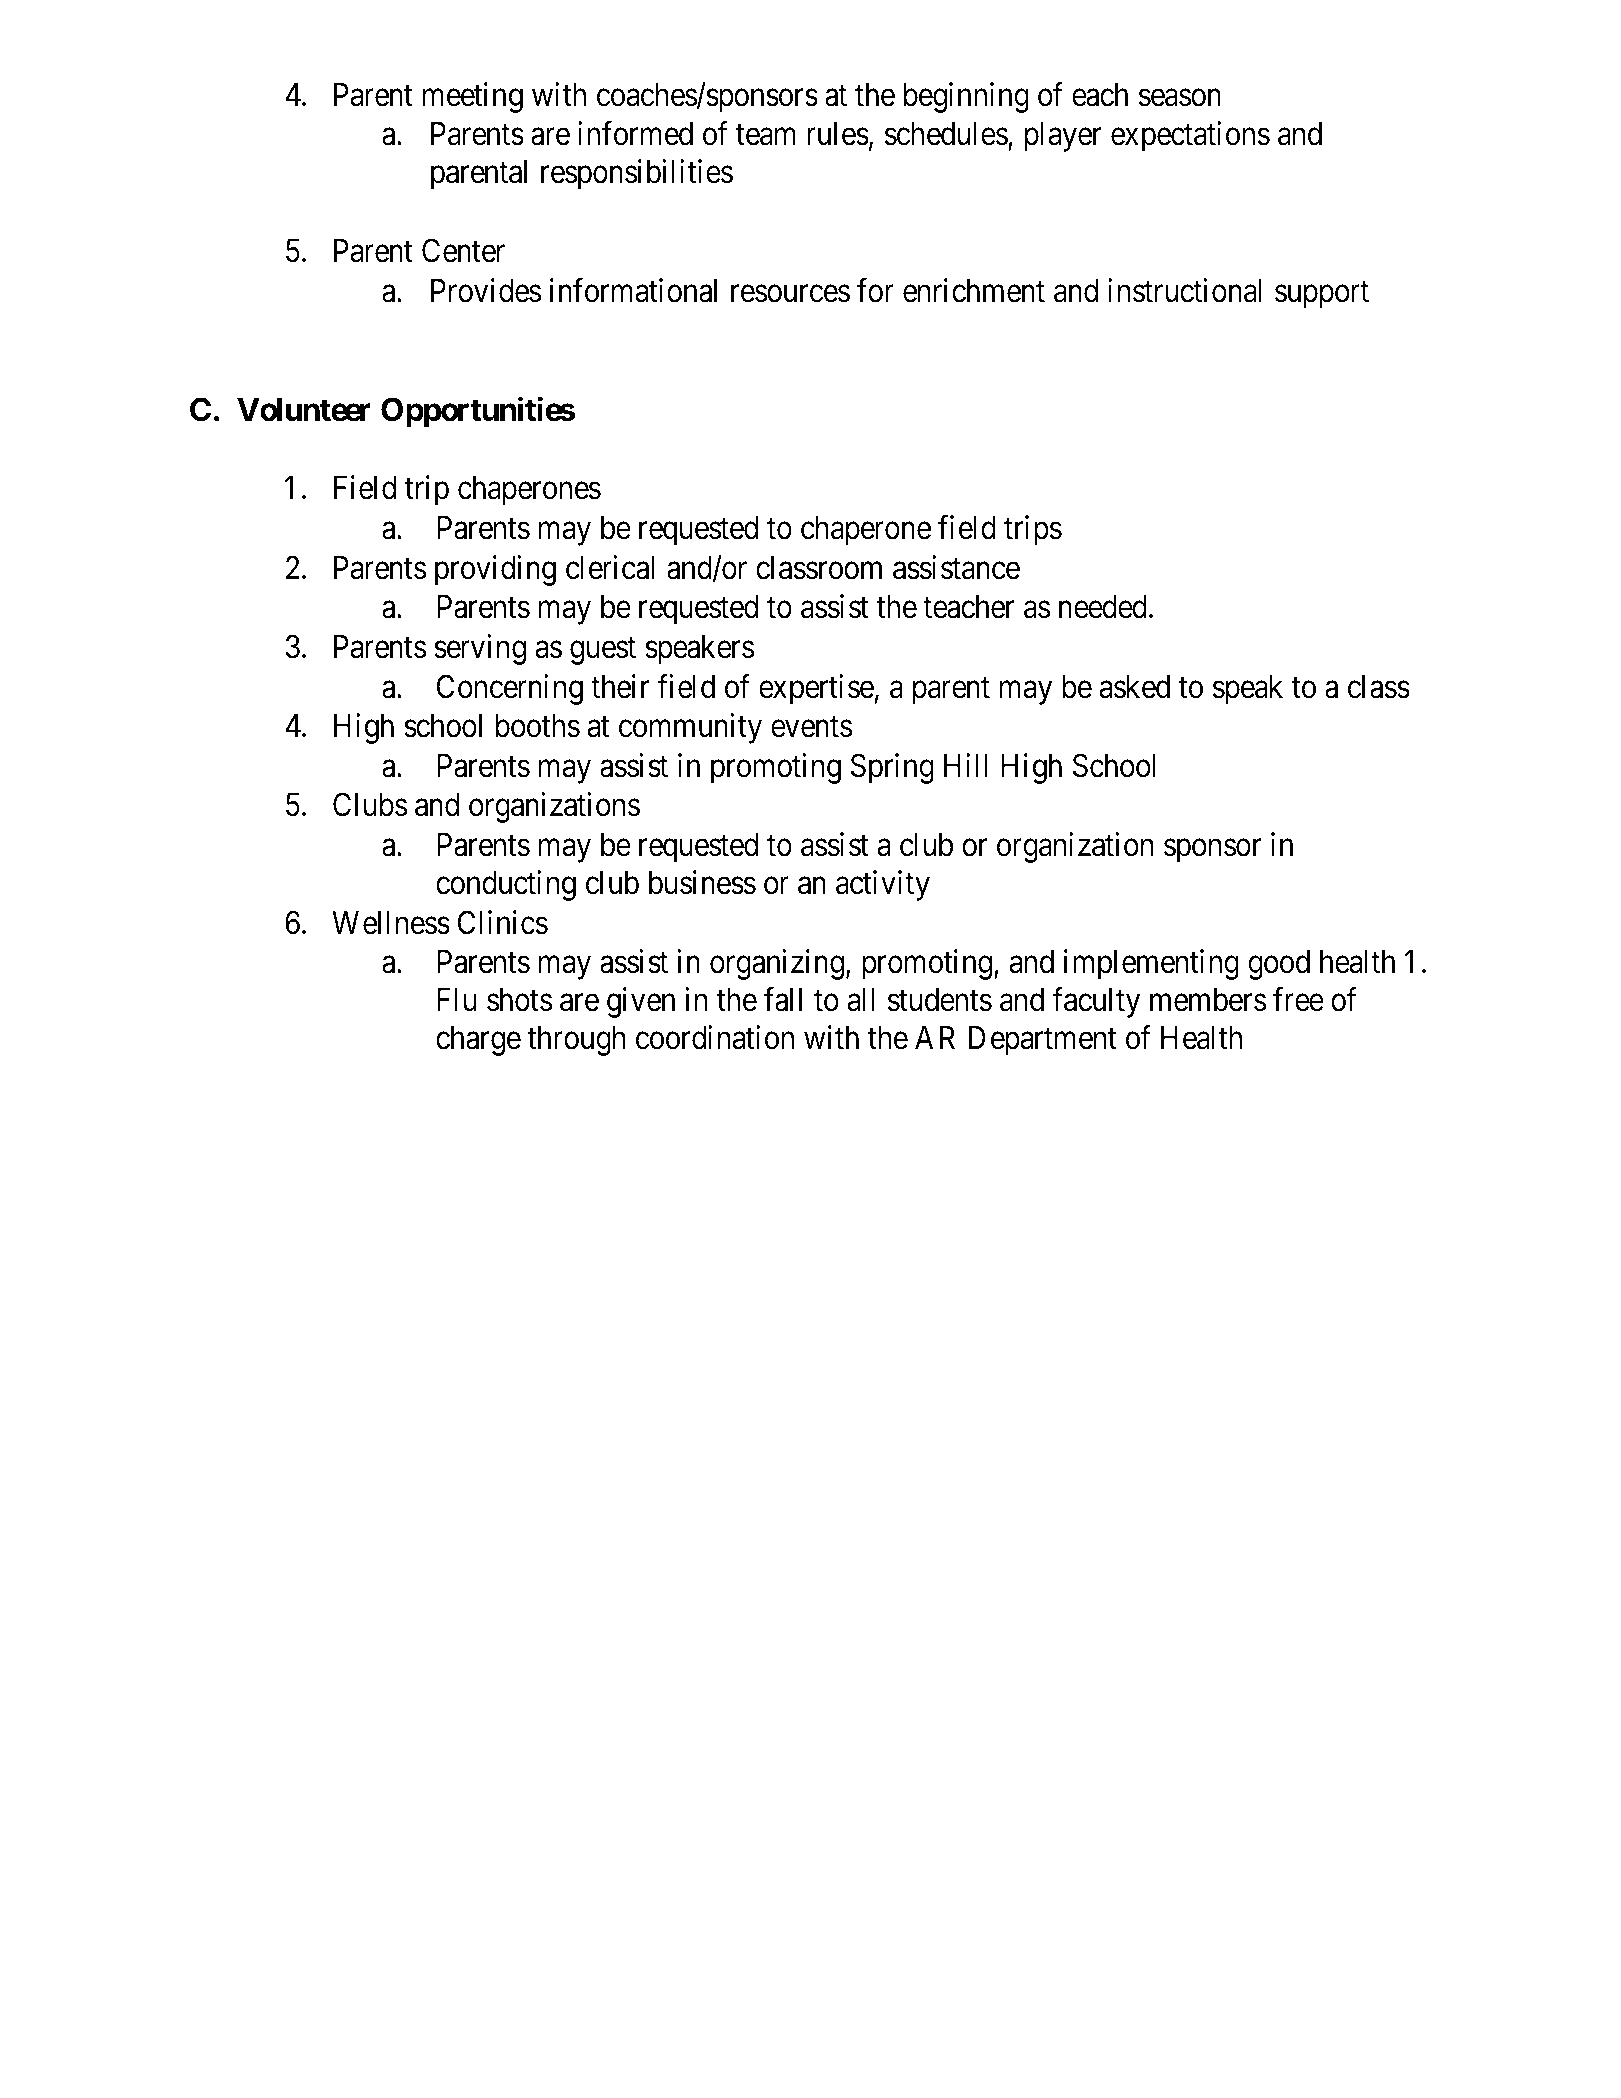  Describe the element at coordinates (838, 134) in the screenshot. I see `rules` at that location.
